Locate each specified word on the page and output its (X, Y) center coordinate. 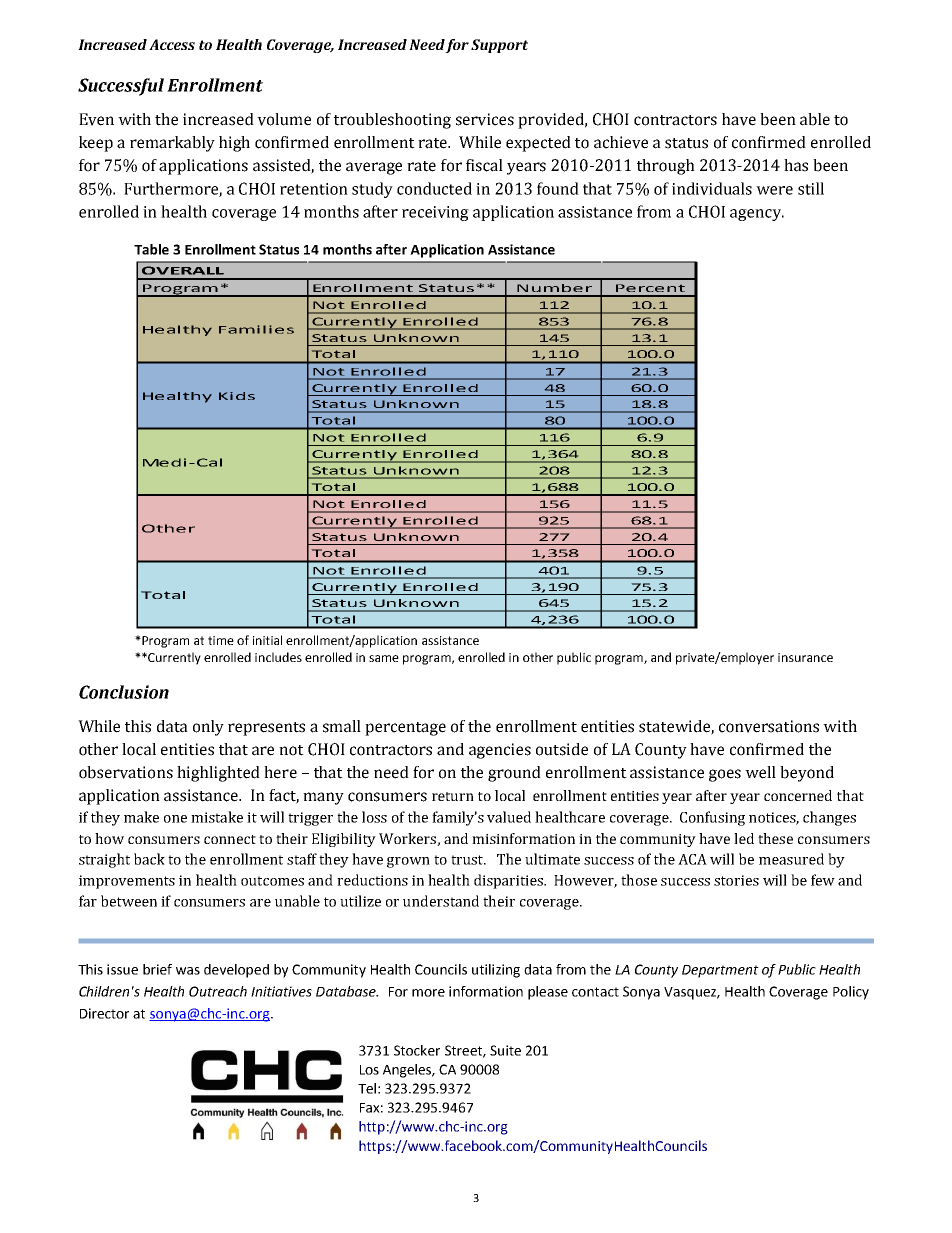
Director (104, 1013)
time (221, 640)
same (384, 658)
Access (172, 44)
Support (499, 46)
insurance (805, 657)
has (796, 165)
